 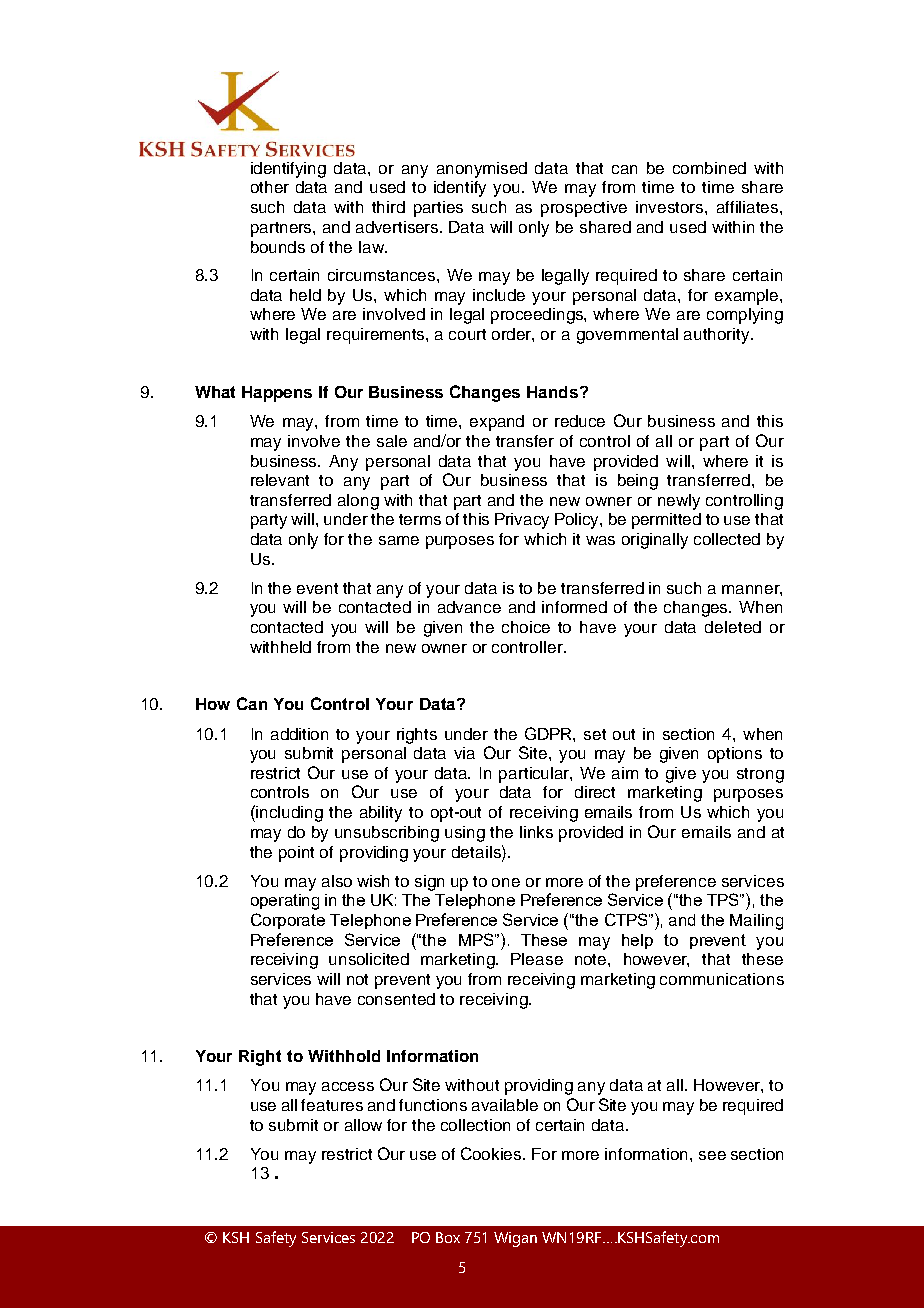 What do you see at coordinates (537, 959) in the page?
I see `Please` at bounding box center [537, 959].
